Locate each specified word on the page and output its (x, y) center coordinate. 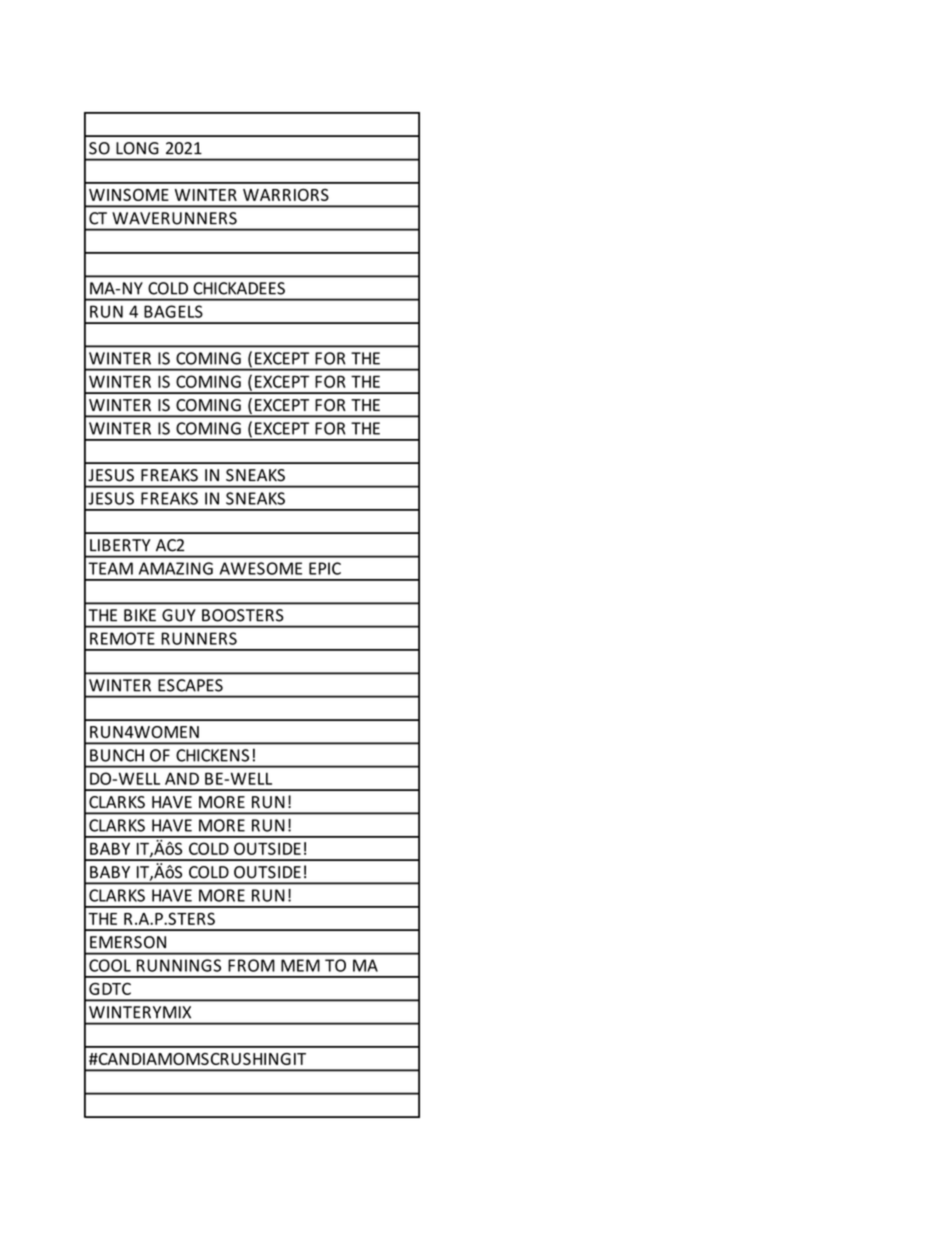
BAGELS (173, 311)
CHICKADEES (239, 288)
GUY (179, 615)
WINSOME (129, 195)
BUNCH (117, 755)
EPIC (325, 568)
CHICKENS (212, 755)
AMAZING (176, 568)
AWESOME (261, 568)
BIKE (140, 615)
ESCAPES (190, 685)
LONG (137, 148)
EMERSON (128, 942)
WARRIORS (286, 195)
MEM (300, 965)
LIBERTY (120, 545)
